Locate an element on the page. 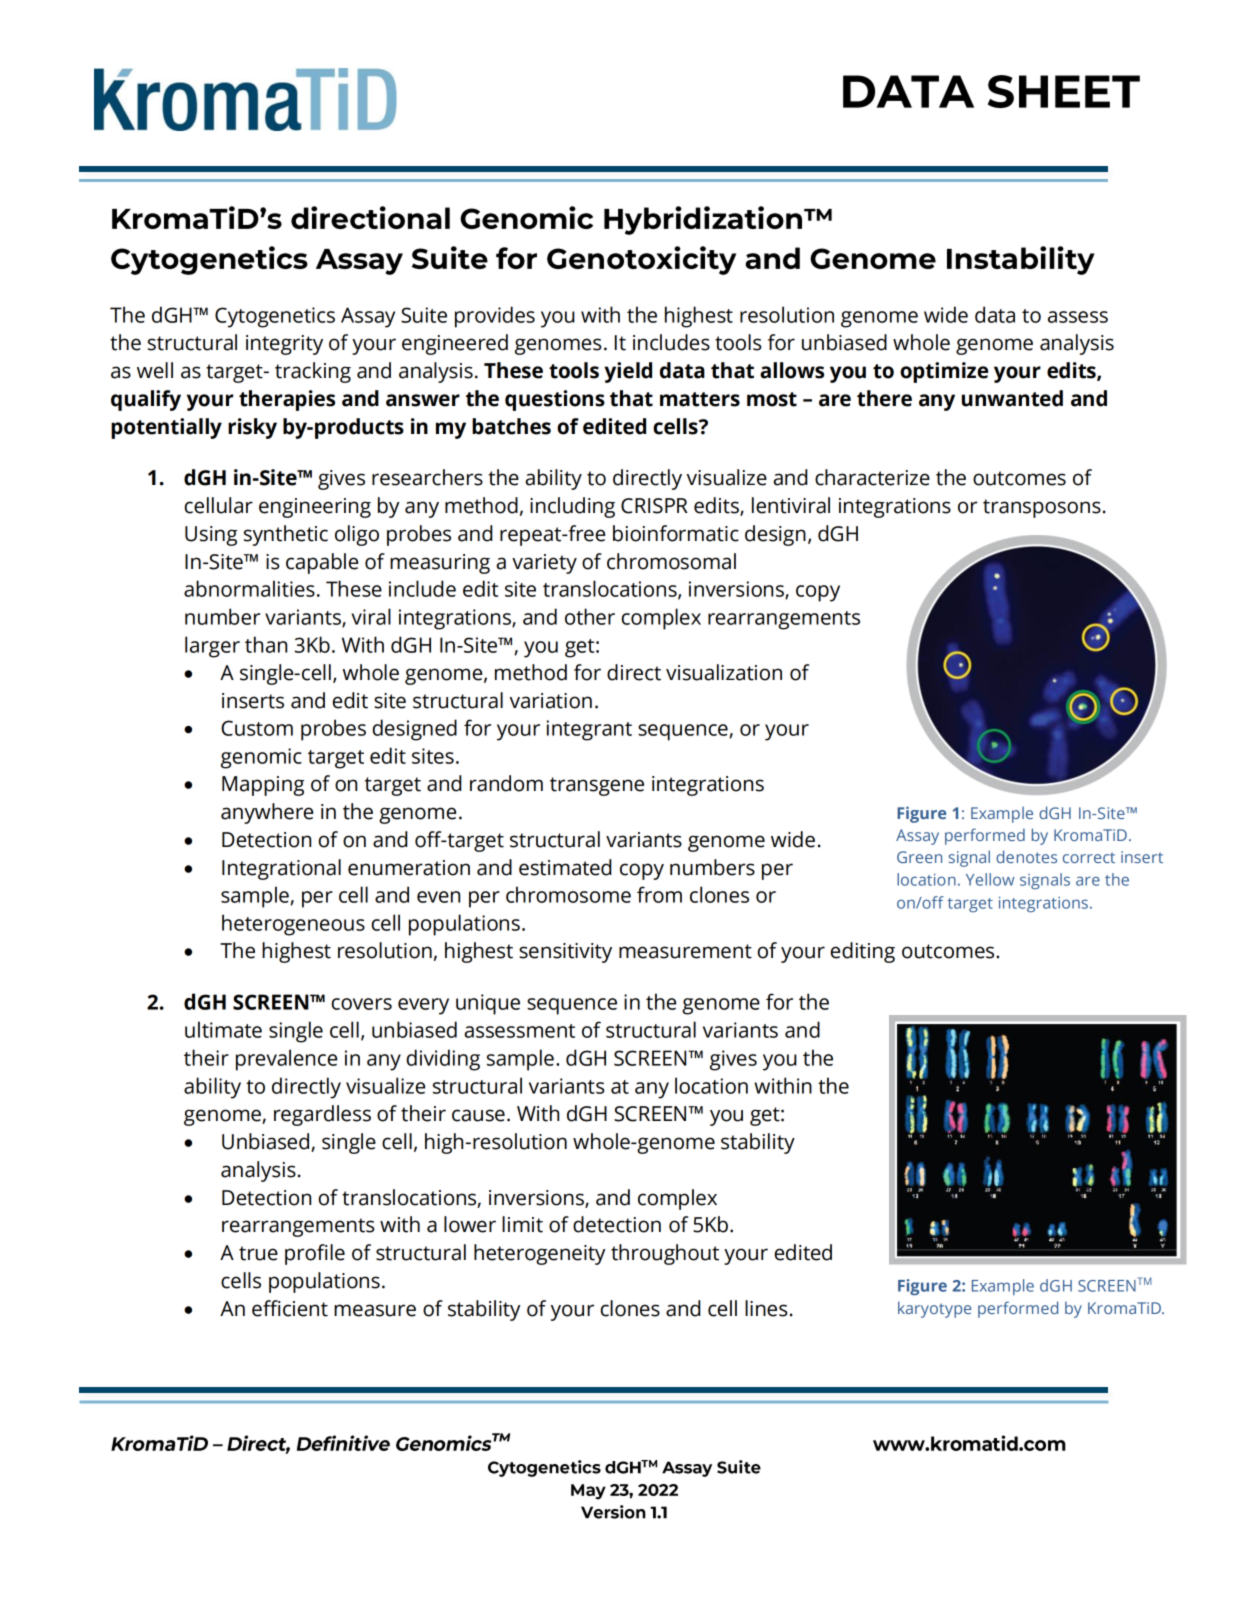 This document has width=1249, height=1617. visualization is located at coordinates (724, 672).
